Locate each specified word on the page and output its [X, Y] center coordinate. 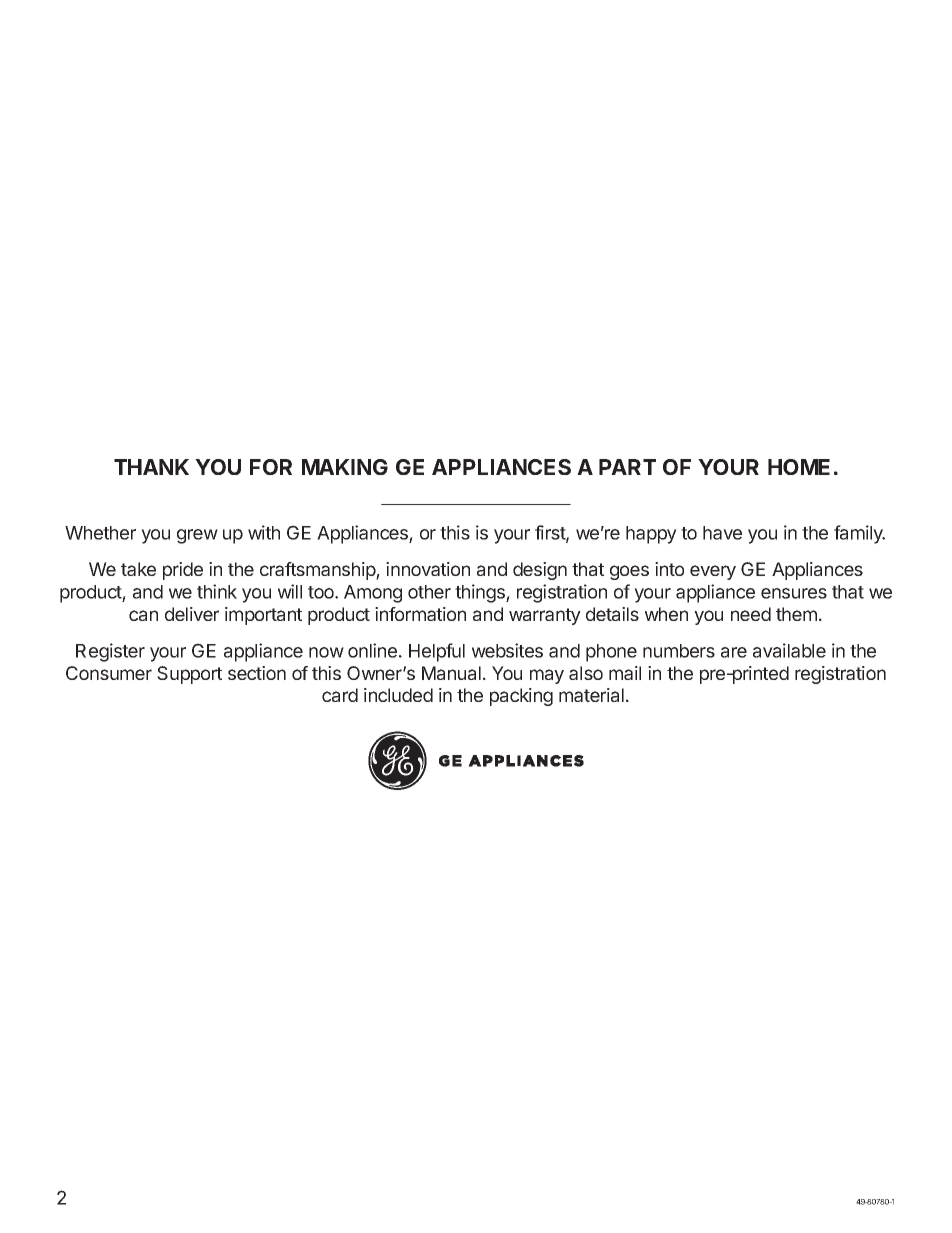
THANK [151, 467]
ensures [794, 593]
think [217, 591]
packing [521, 697]
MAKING [345, 467]
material [591, 695]
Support [189, 675]
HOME [799, 467]
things [481, 593]
